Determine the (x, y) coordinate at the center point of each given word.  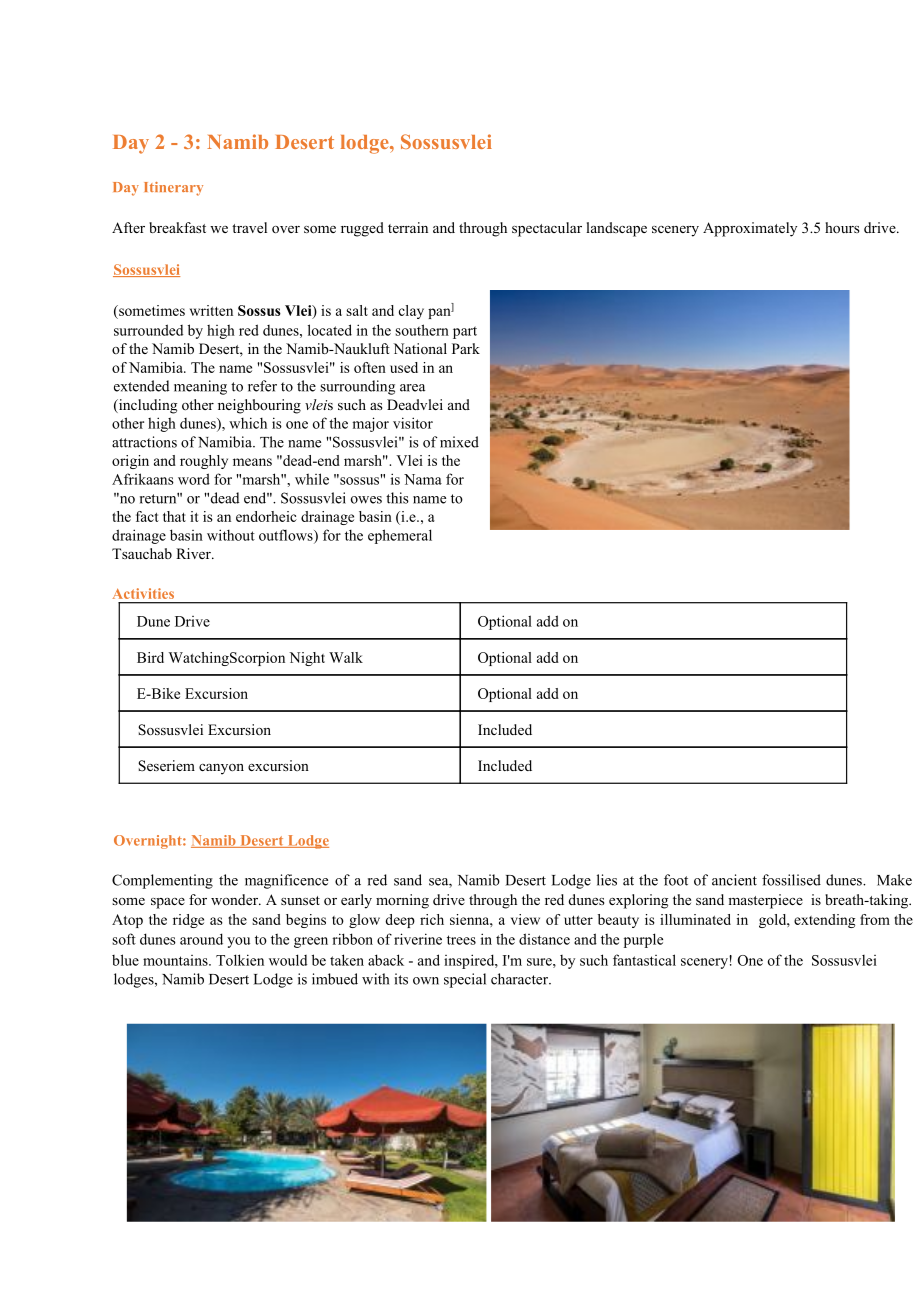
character (521, 979)
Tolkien (240, 960)
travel (249, 227)
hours (842, 227)
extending (824, 921)
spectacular (547, 229)
